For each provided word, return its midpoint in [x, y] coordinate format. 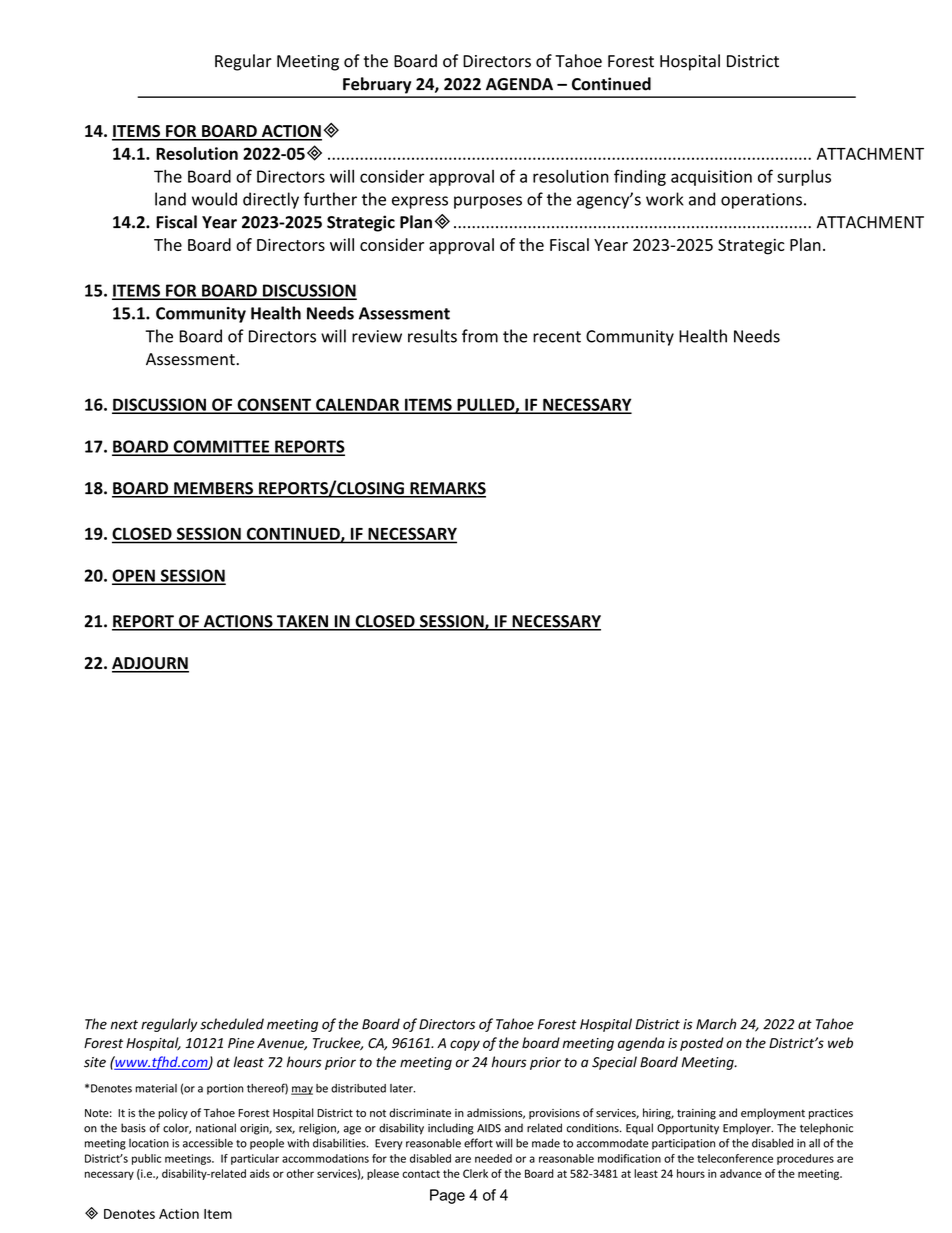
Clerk [475, 1173]
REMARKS [447, 489]
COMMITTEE [221, 447]
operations [761, 201]
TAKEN [302, 622]
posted [702, 1044]
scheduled [232, 1024]
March [716, 1024]
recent [557, 337]
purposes [488, 202]
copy [465, 1045]
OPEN [134, 576]
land [170, 199]
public [146, 1159]
